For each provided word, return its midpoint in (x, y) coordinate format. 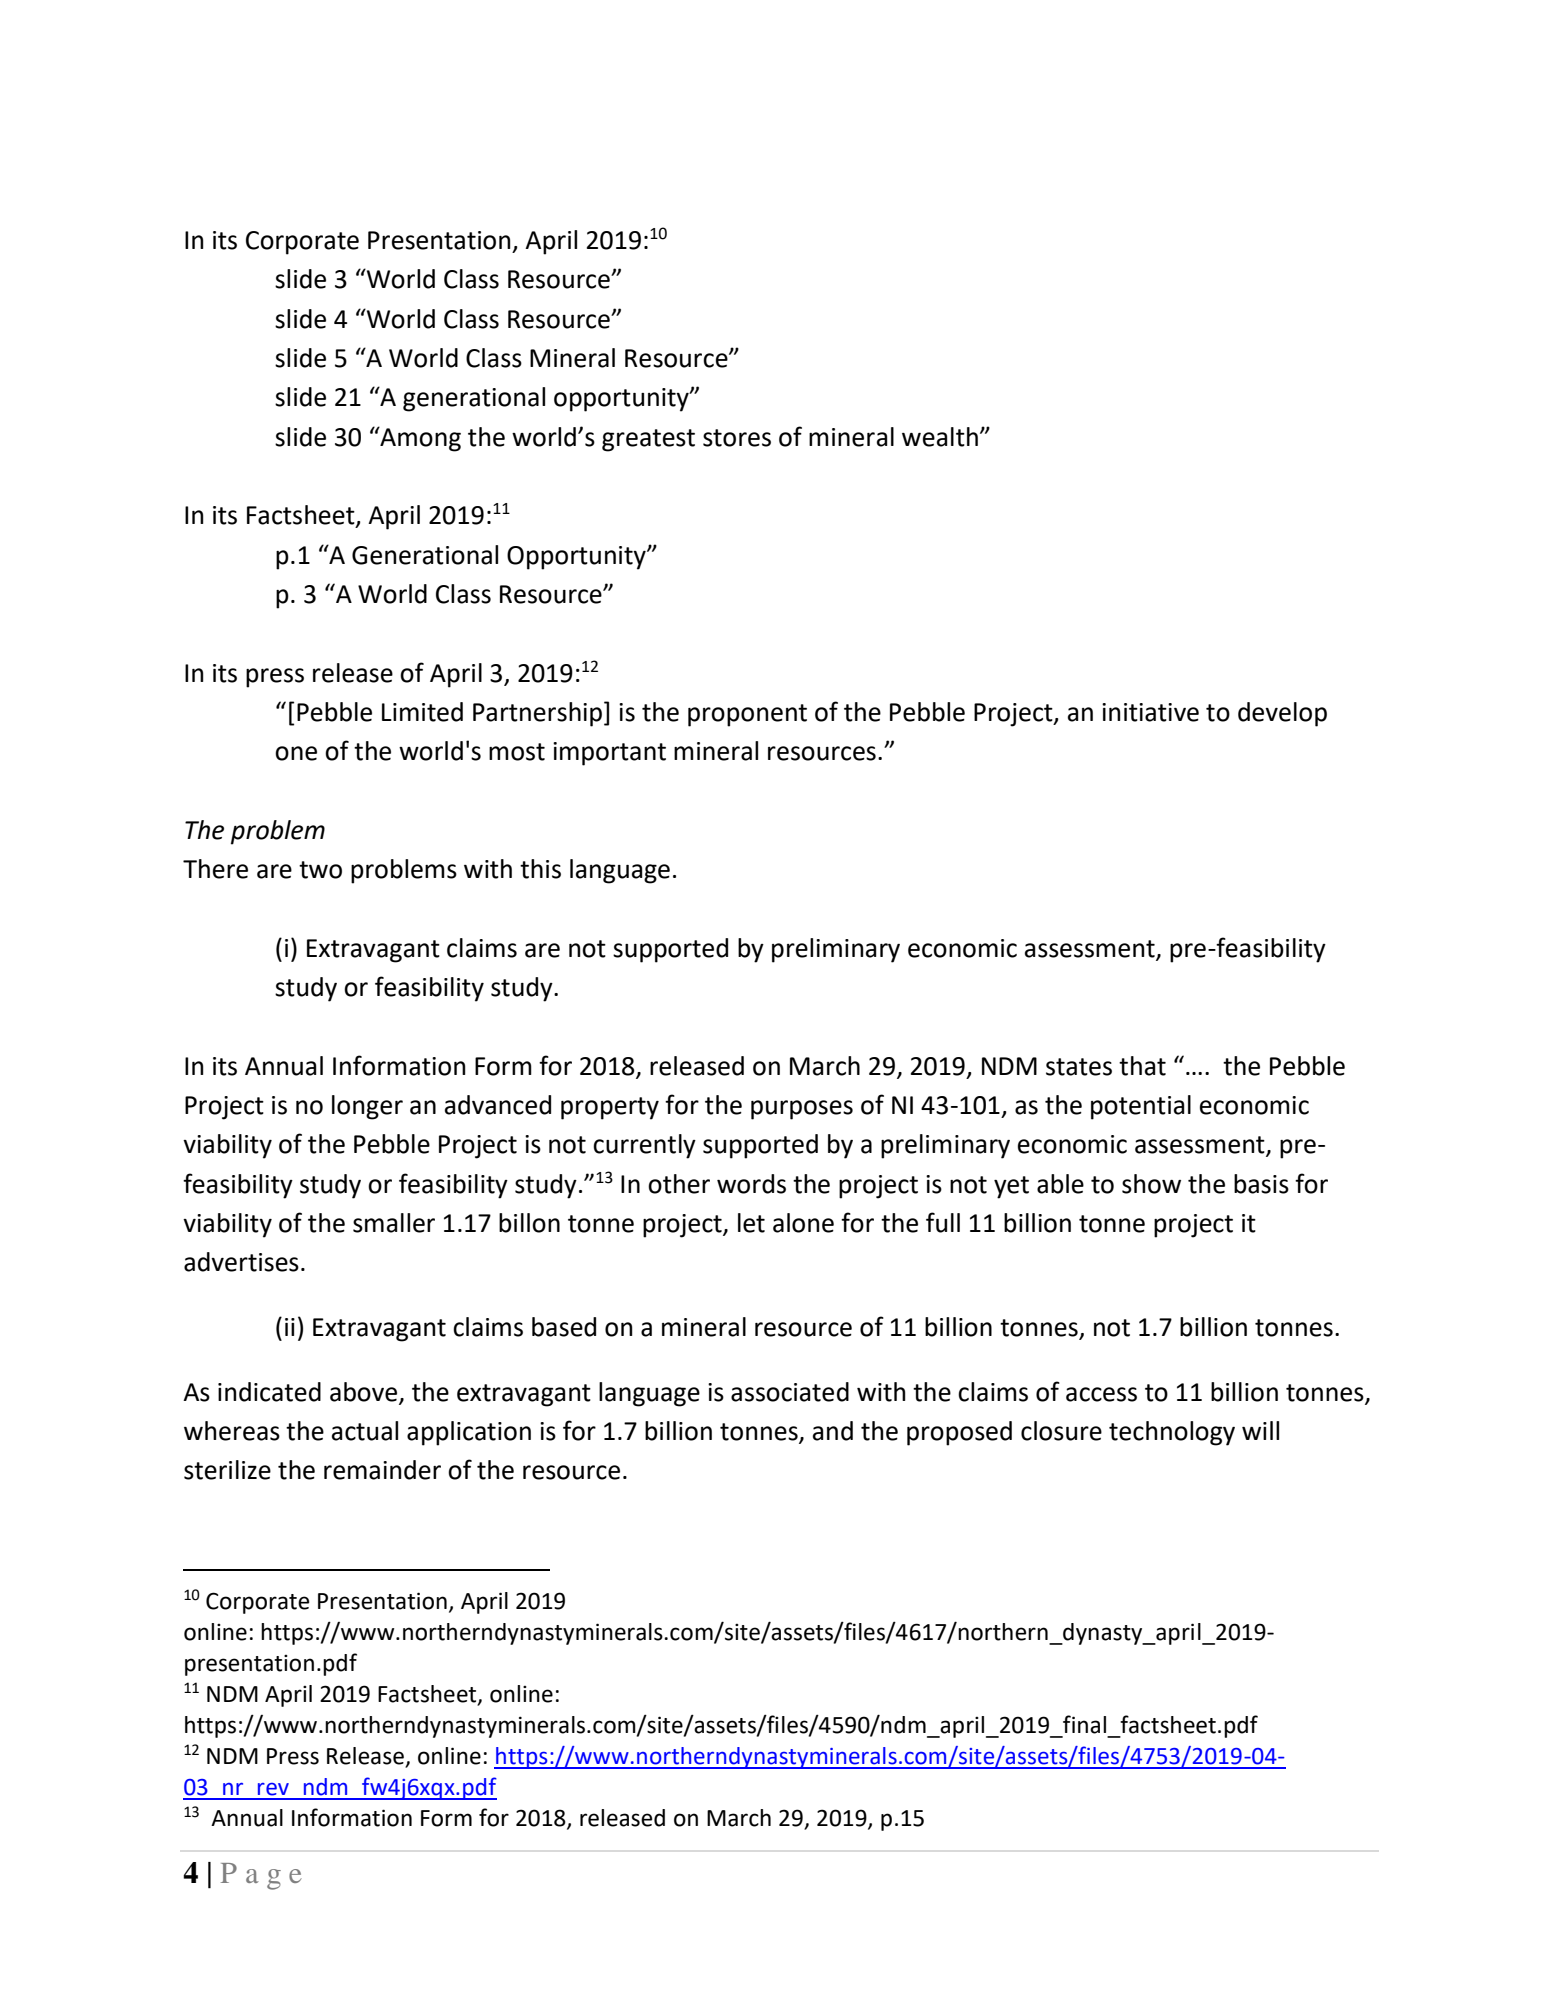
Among (419, 439)
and (833, 1431)
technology (1172, 1433)
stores (737, 438)
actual (365, 1431)
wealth (940, 437)
